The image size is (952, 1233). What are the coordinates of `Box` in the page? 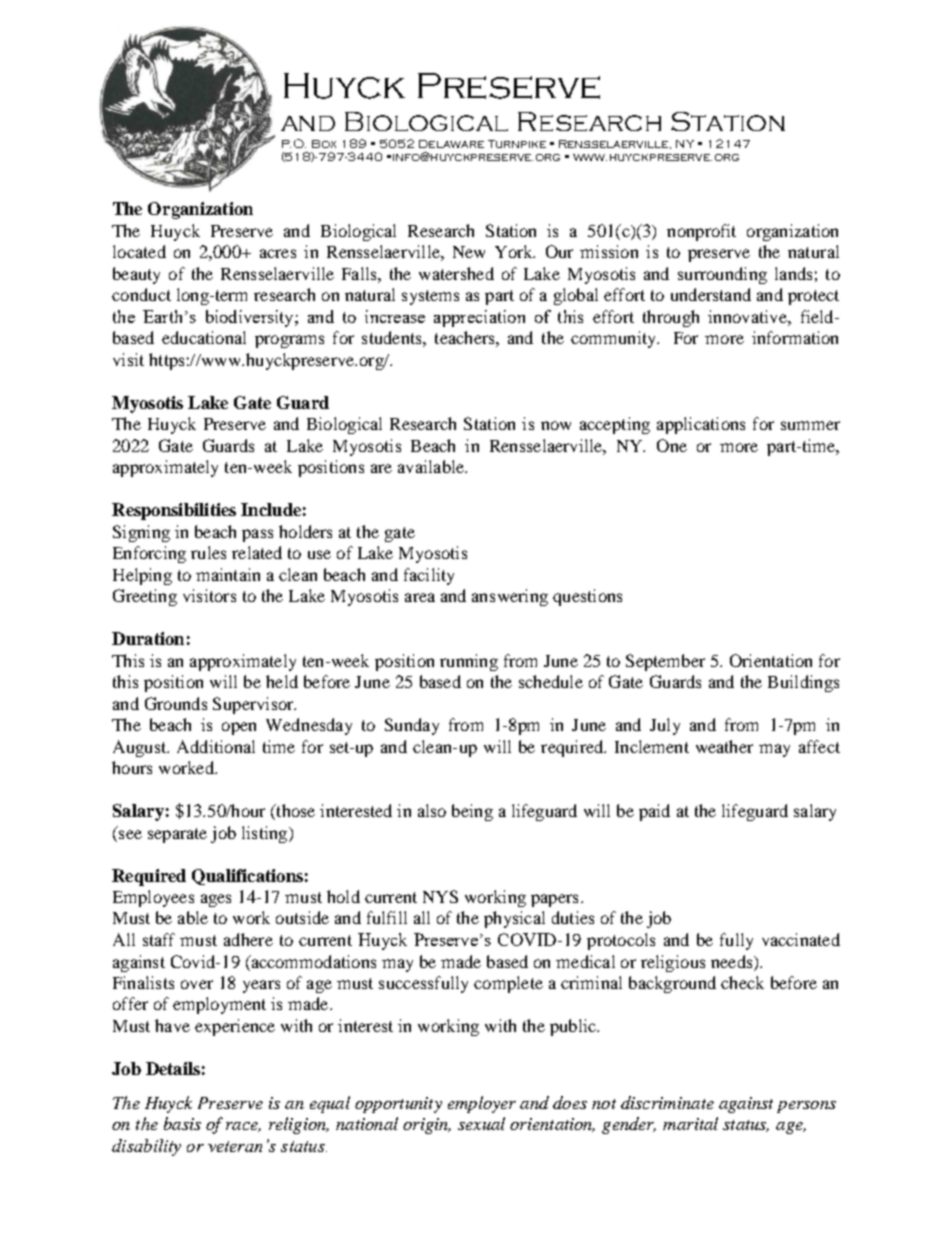 It's located at (324, 144).
